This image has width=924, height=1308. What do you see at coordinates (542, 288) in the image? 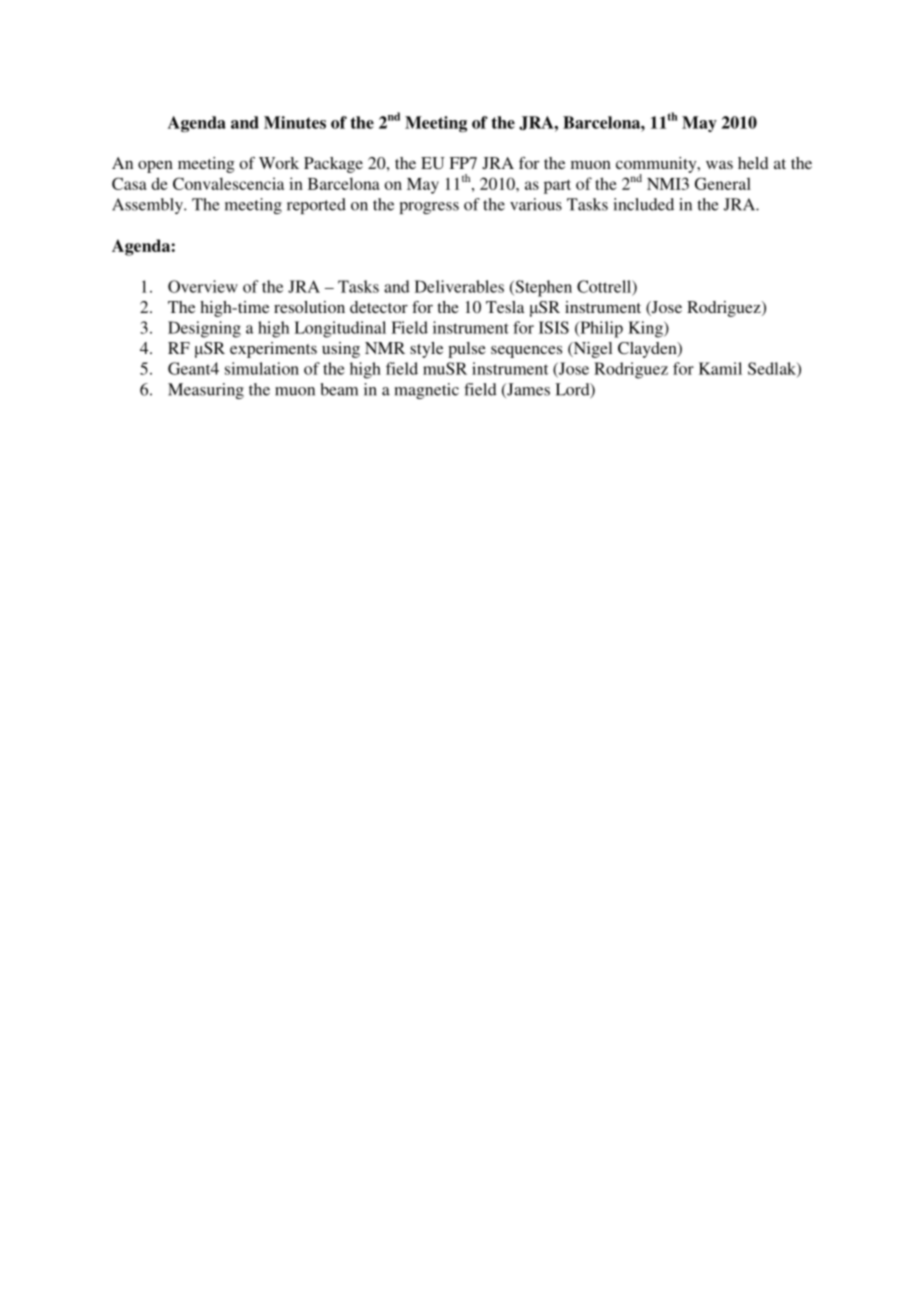
I see `Stephen` at bounding box center [542, 288].
